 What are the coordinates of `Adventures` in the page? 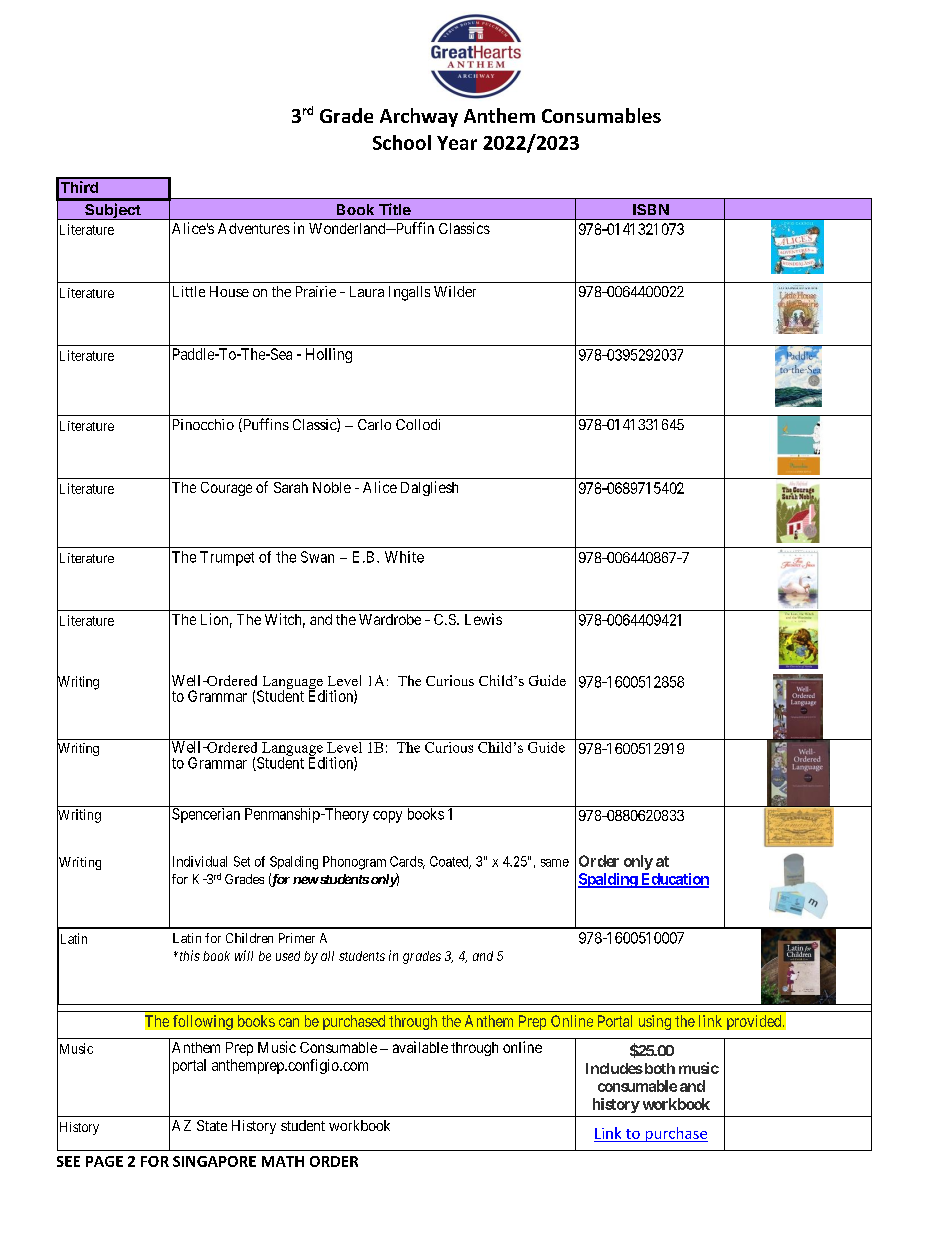 It's located at (254, 228).
